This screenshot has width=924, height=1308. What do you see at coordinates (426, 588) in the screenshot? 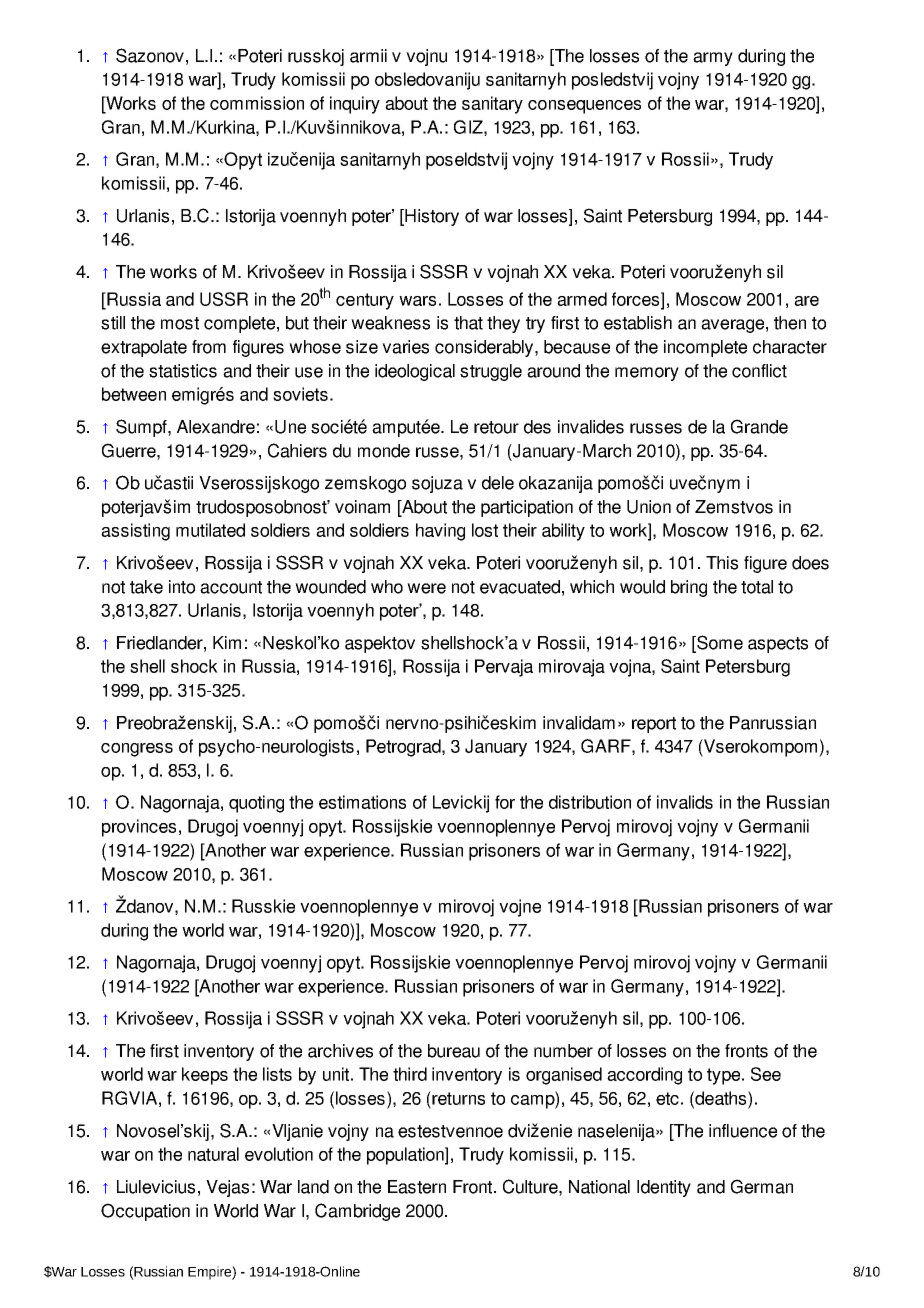
I see `were` at bounding box center [426, 588].
